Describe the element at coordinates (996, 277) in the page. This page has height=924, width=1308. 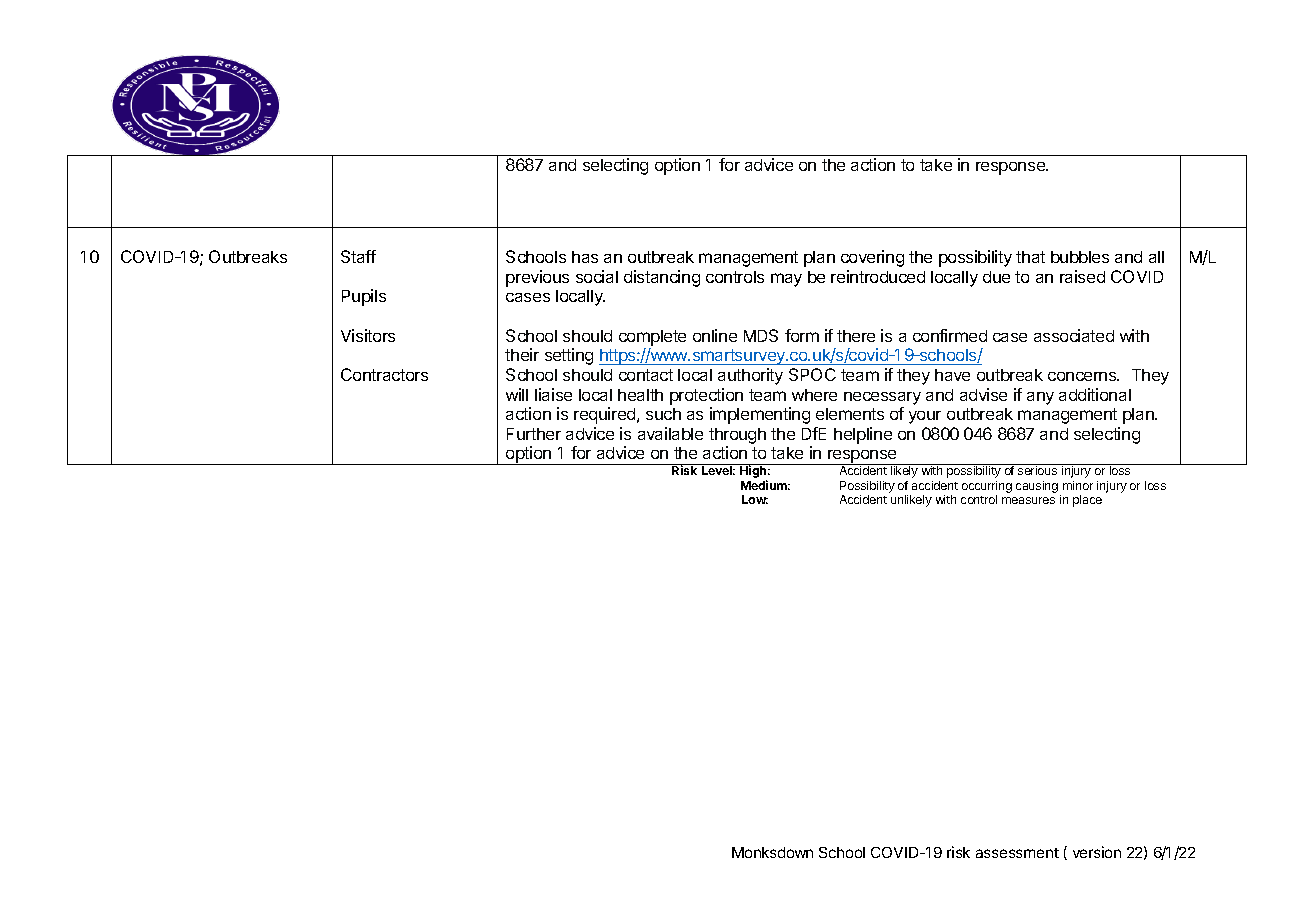
I see `due` at that location.
